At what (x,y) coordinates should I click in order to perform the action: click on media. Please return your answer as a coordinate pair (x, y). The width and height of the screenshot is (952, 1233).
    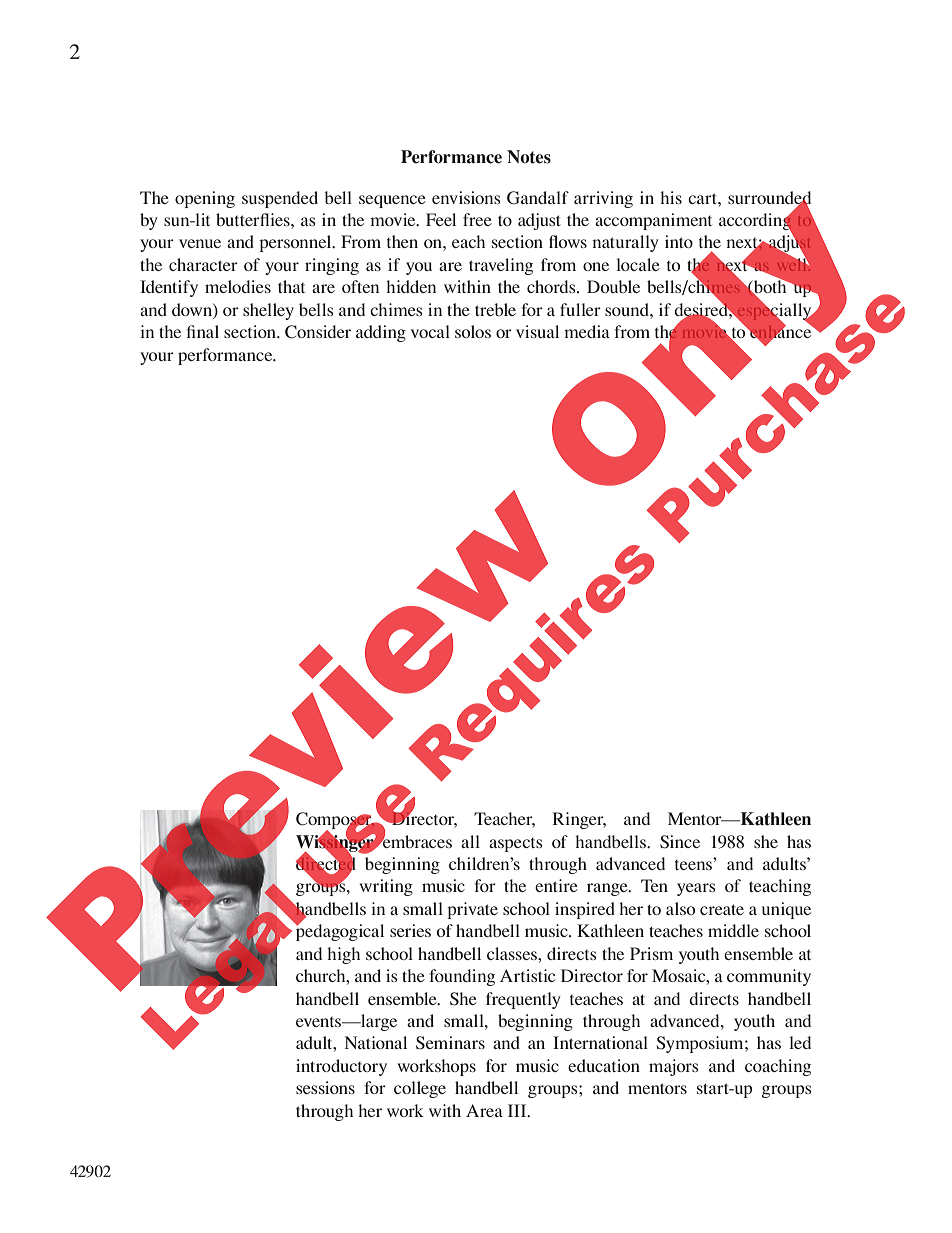
    Looking at the image, I should click on (587, 331).
